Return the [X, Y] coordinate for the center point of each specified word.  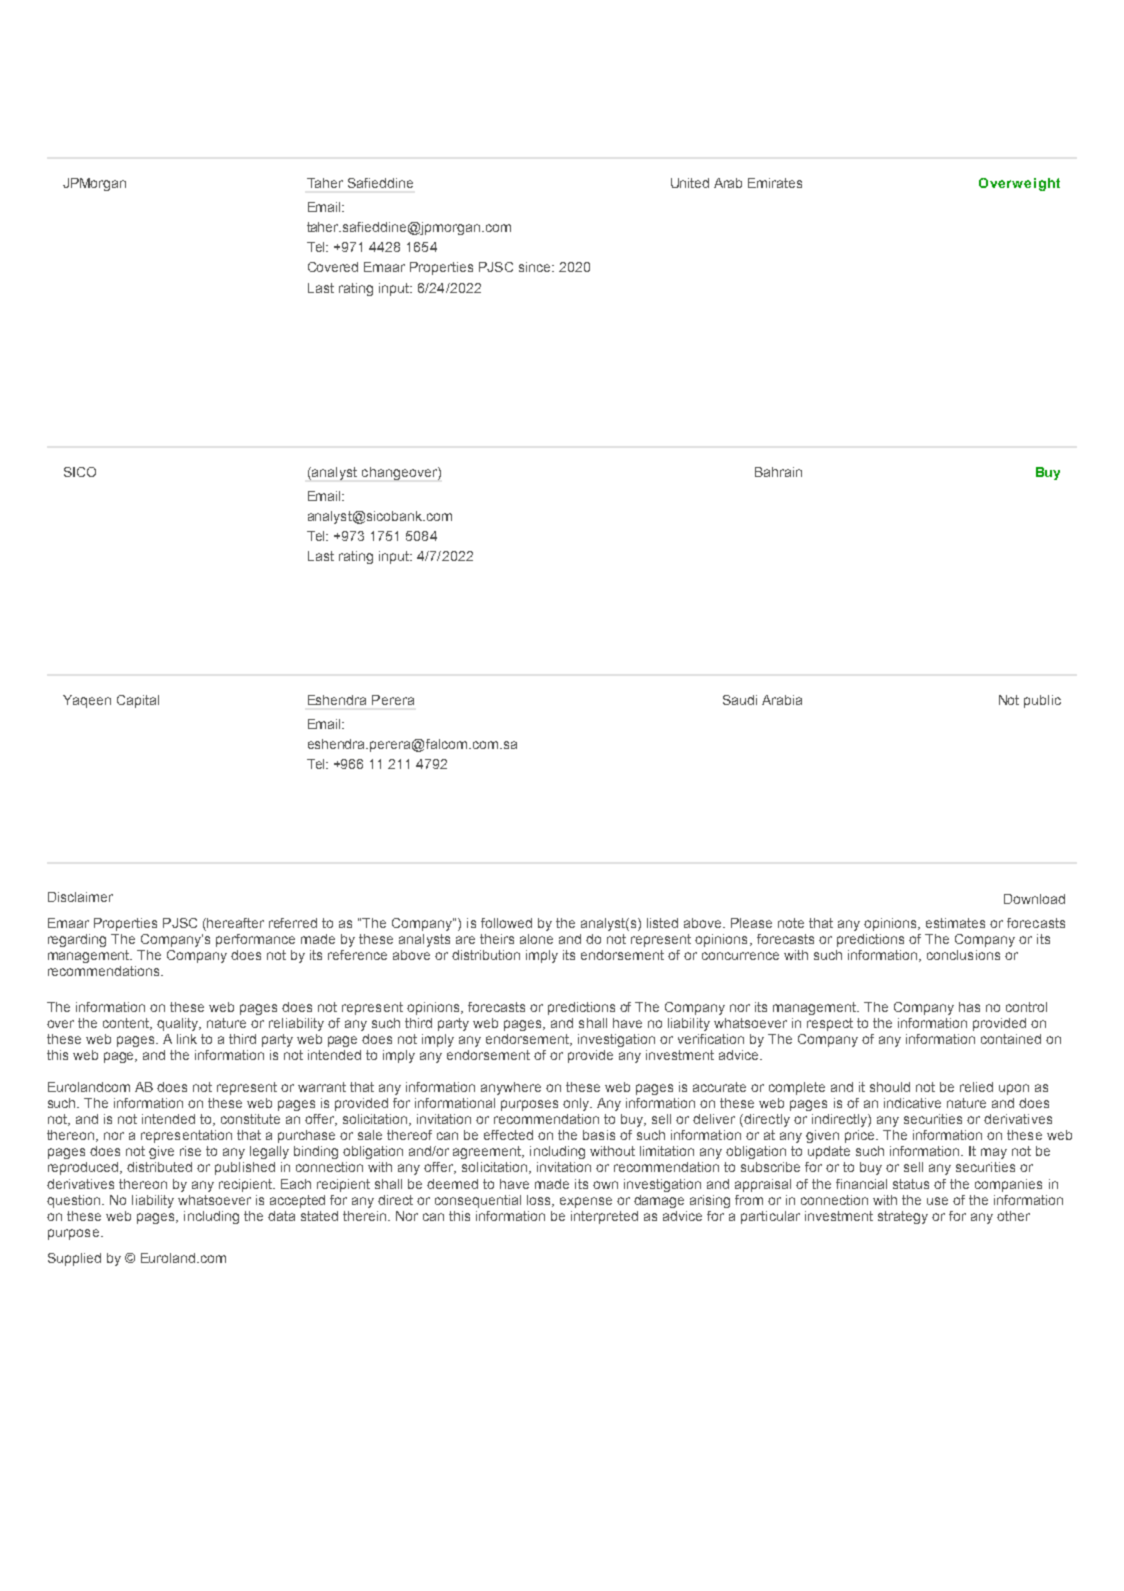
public [1042, 701]
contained [1011, 1039]
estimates [955, 923]
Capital [138, 701]
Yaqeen [87, 701]
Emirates [775, 183]
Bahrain [778, 472]
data [281, 1216]
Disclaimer [80, 897]
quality [179, 1024]
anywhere [511, 1088]
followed [506, 923]
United [690, 183]
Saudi [740, 700]
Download [1034, 899]
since [536, 267]
